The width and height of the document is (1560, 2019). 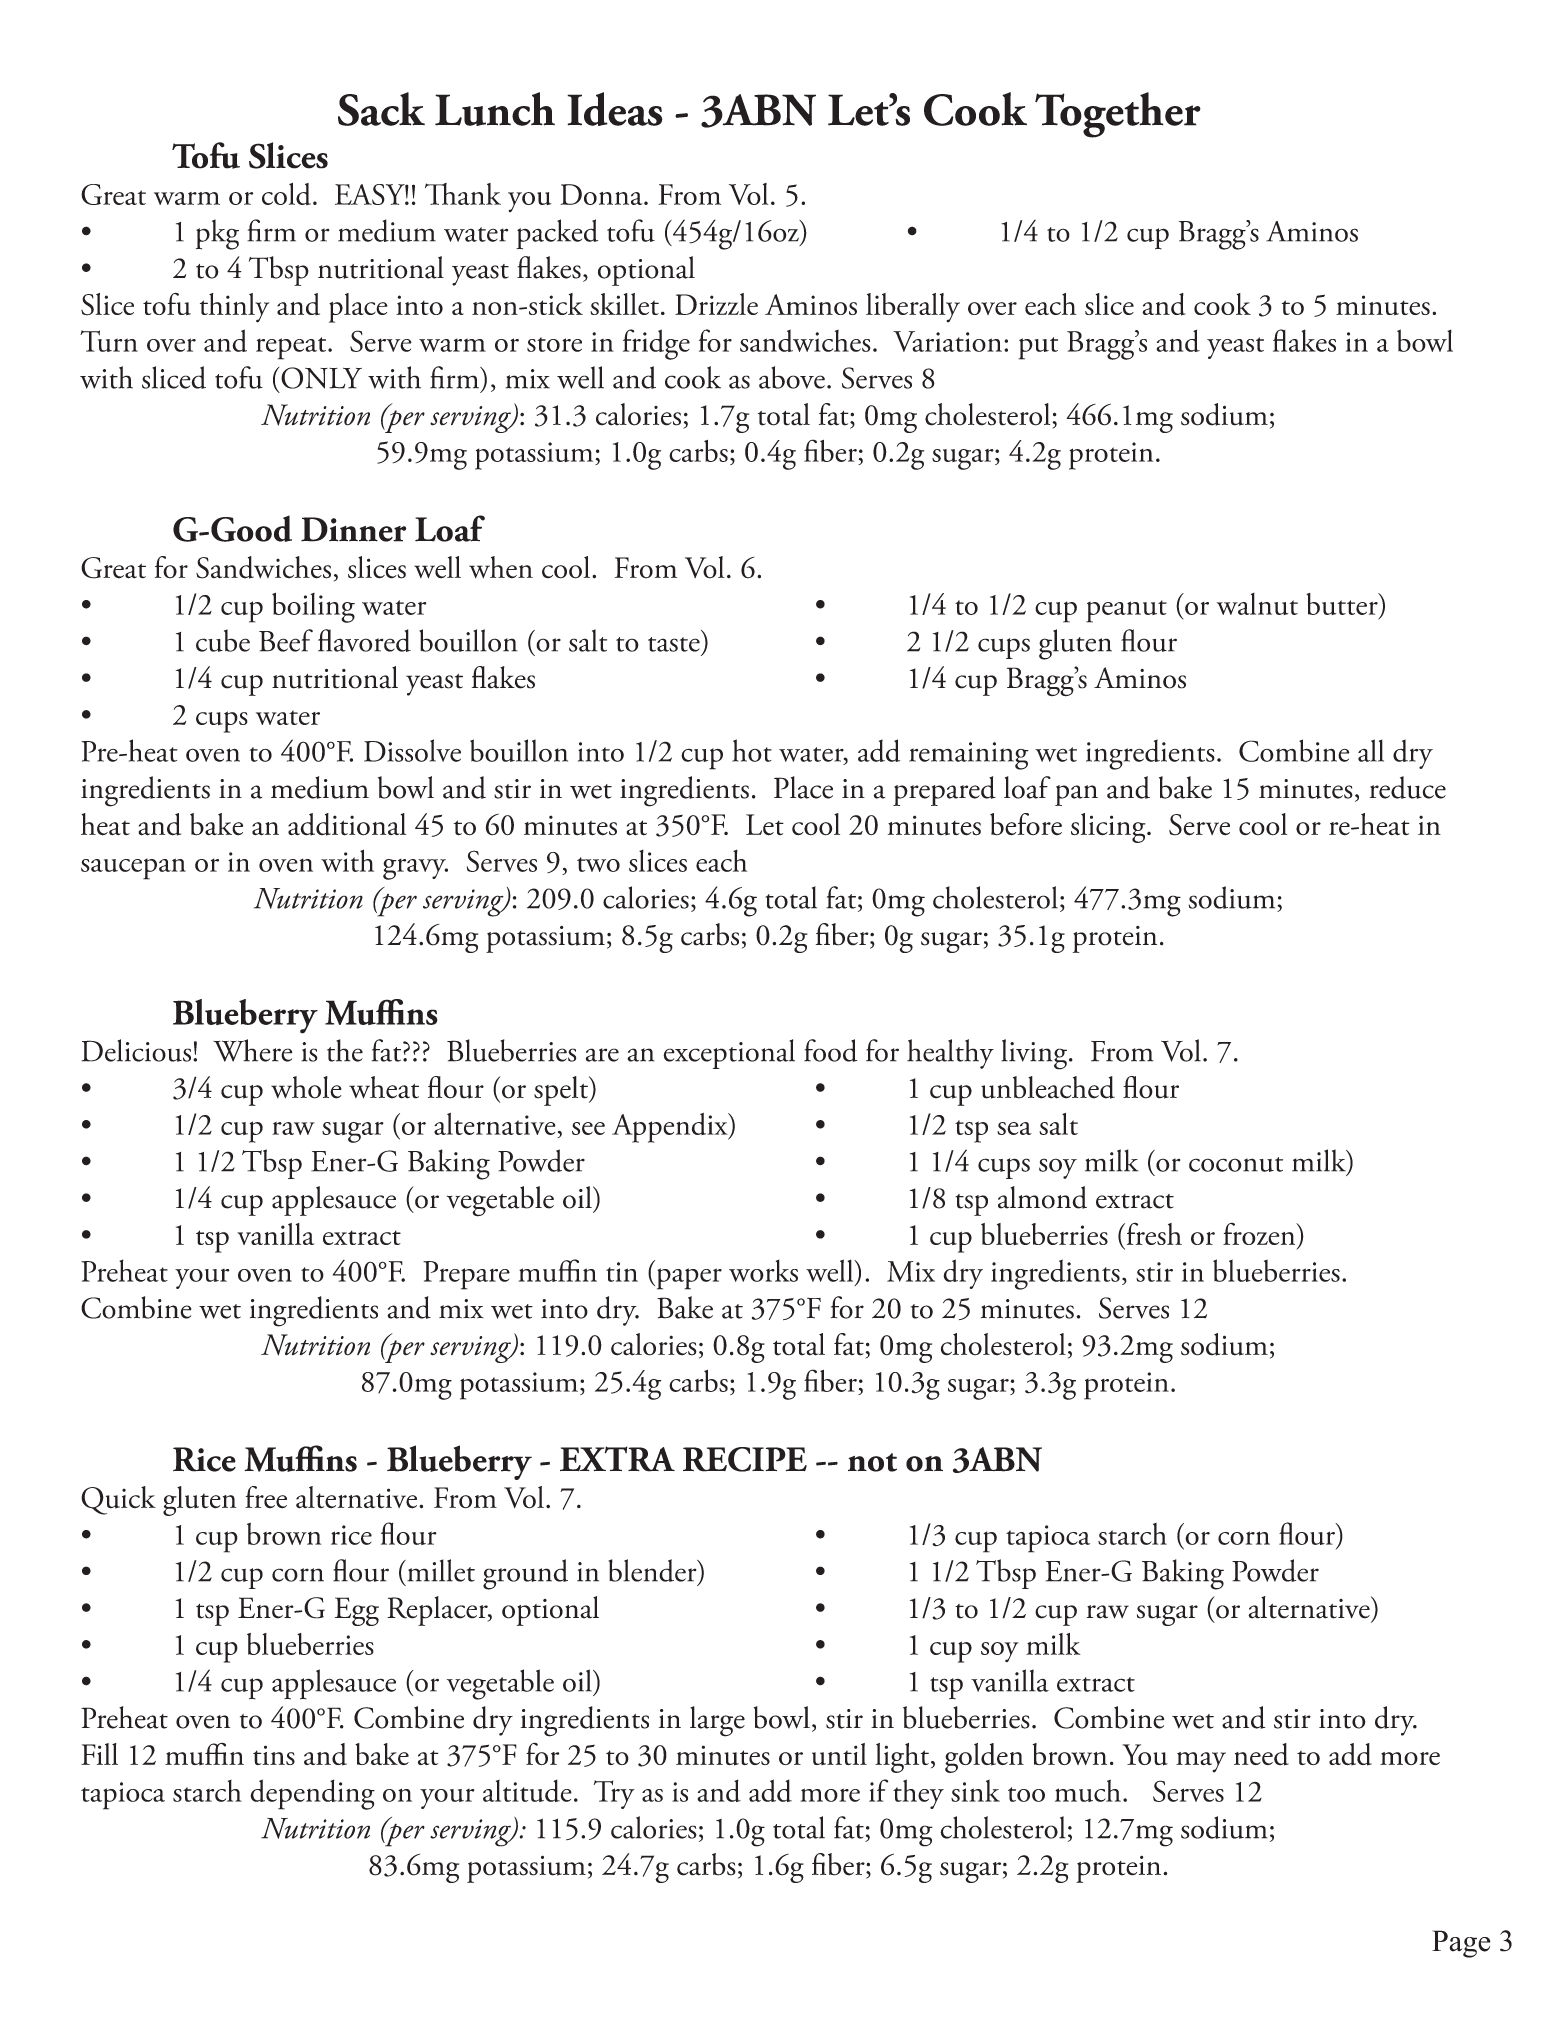 What do you see at coordinates (1118, 115) in the document?
I see `Together` at bounding box center [1118, 115].
